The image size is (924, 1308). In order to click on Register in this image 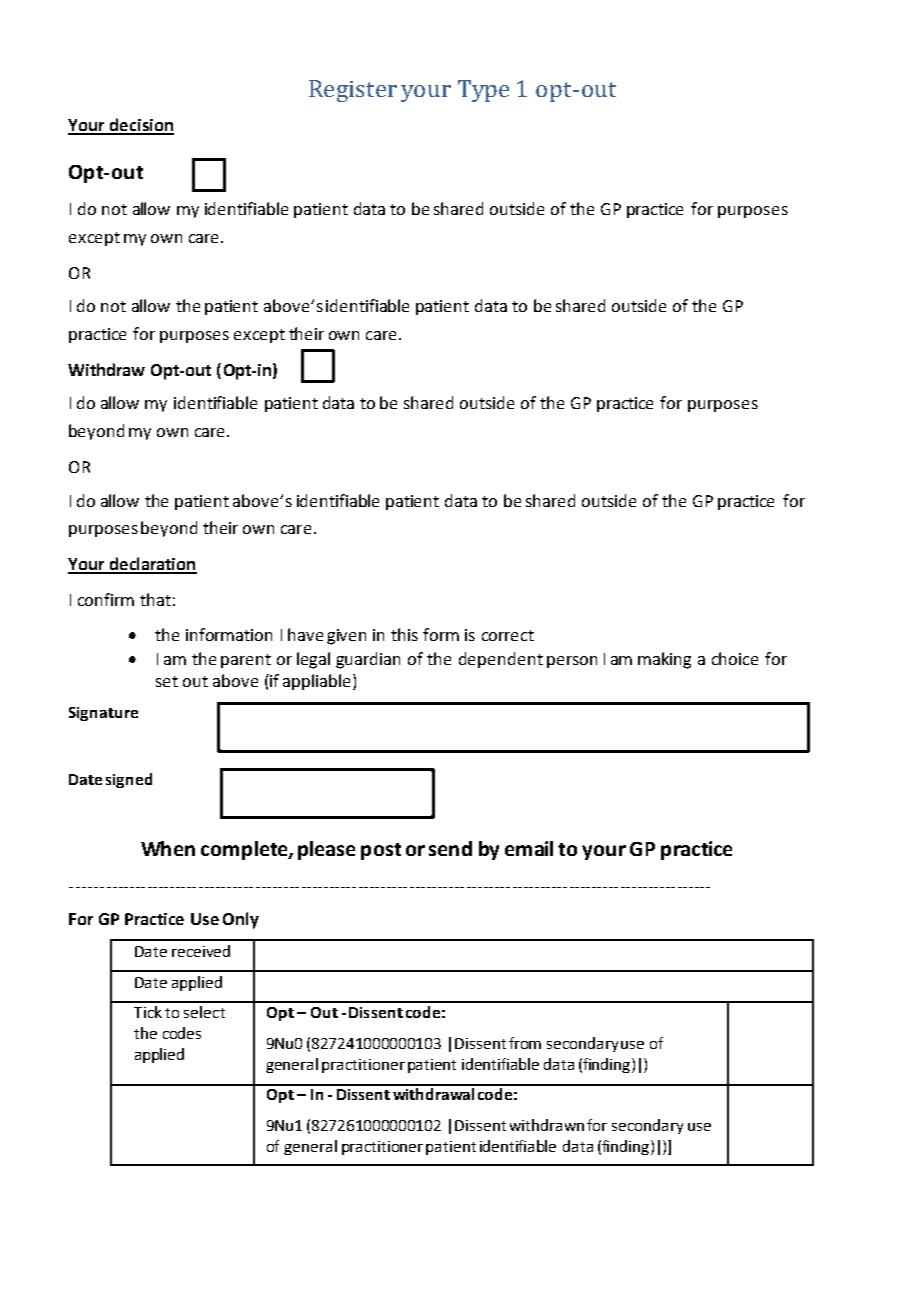, I will do `click(353, 91)`.
